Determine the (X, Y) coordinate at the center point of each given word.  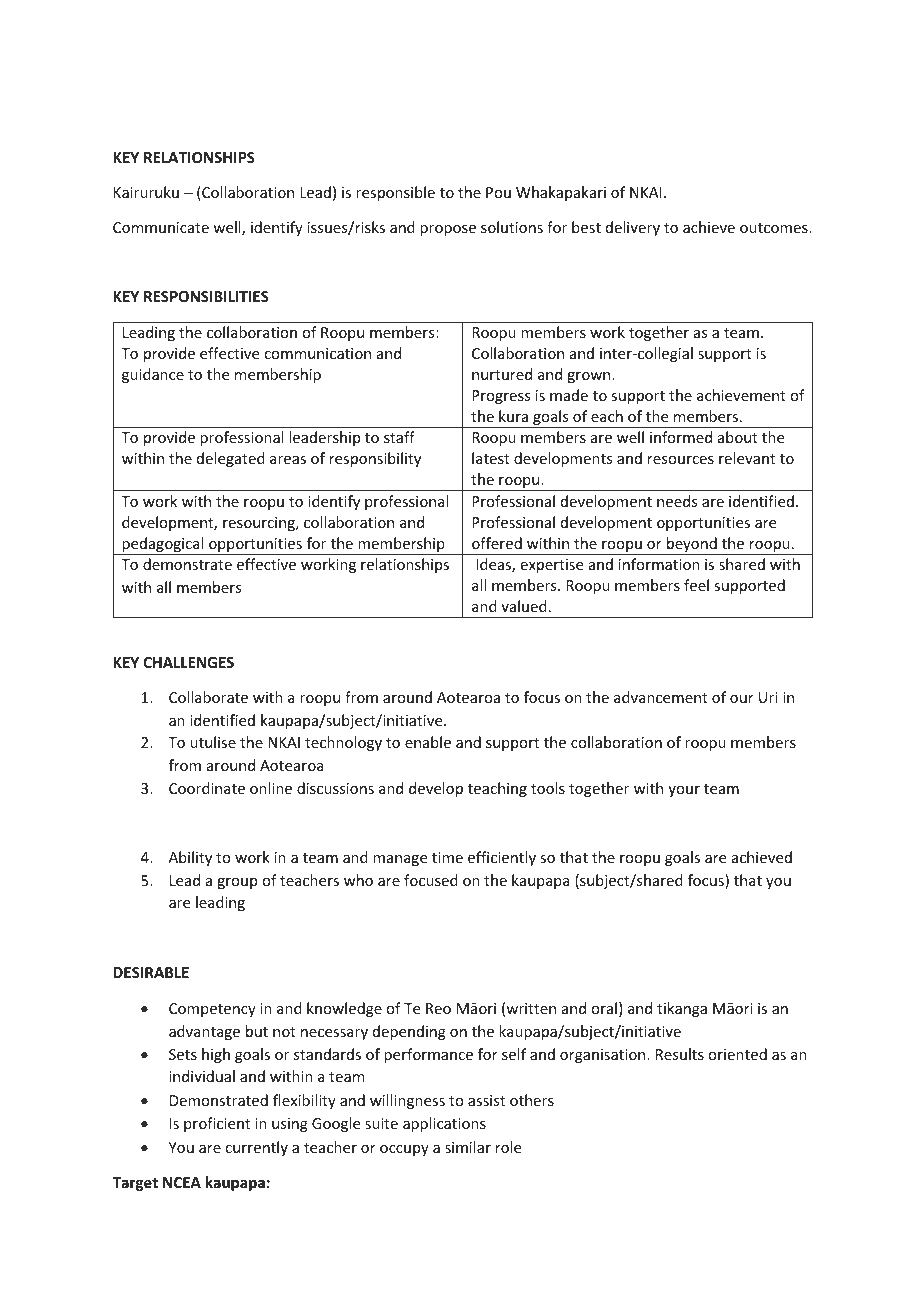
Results (680, 1054)
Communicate (161, 227)
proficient (217, 1124)
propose (448, 230)
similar (468, 1147)
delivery (633, 228)
